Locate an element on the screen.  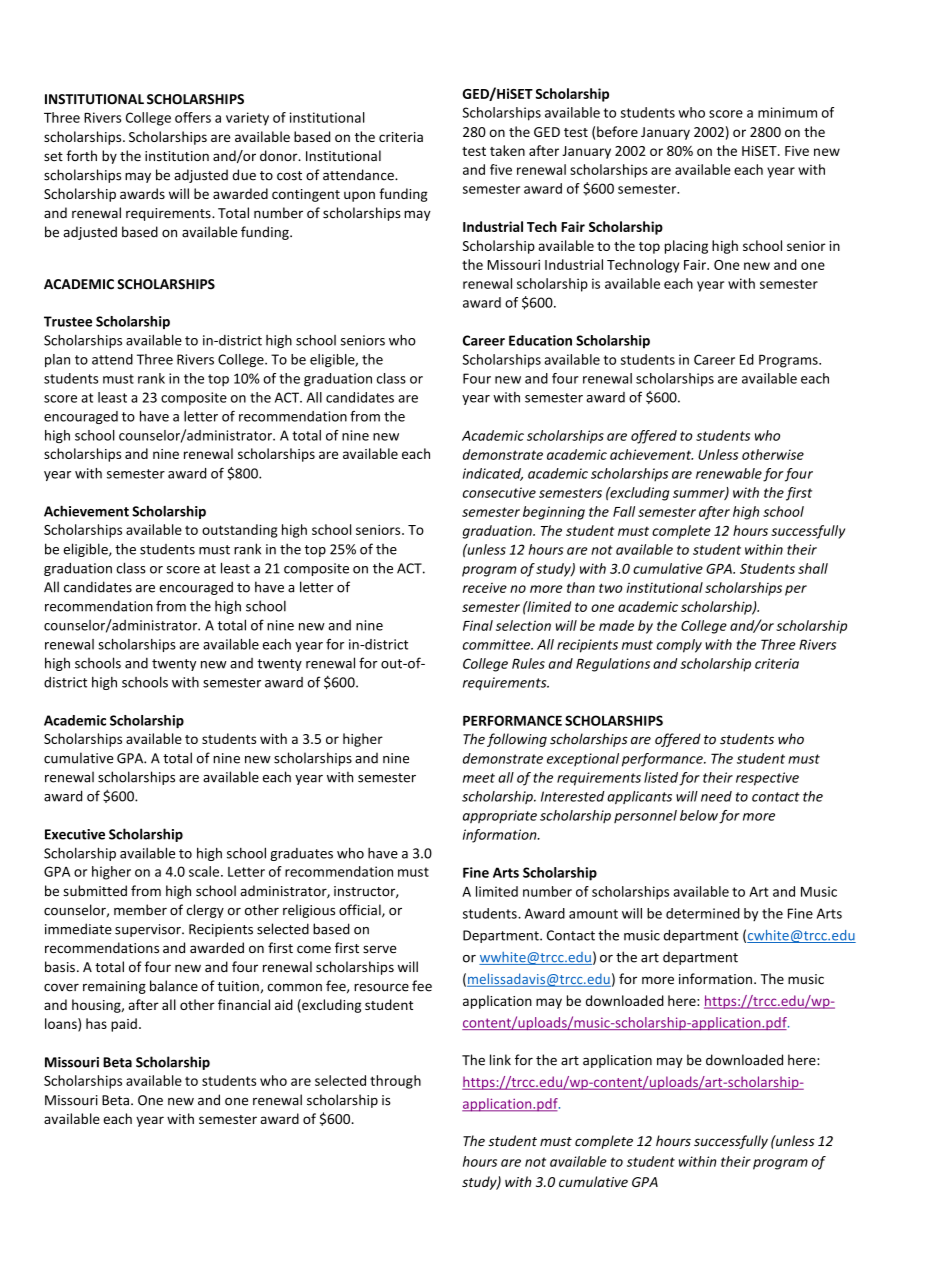
offers is located at coordinates (193, 117).
